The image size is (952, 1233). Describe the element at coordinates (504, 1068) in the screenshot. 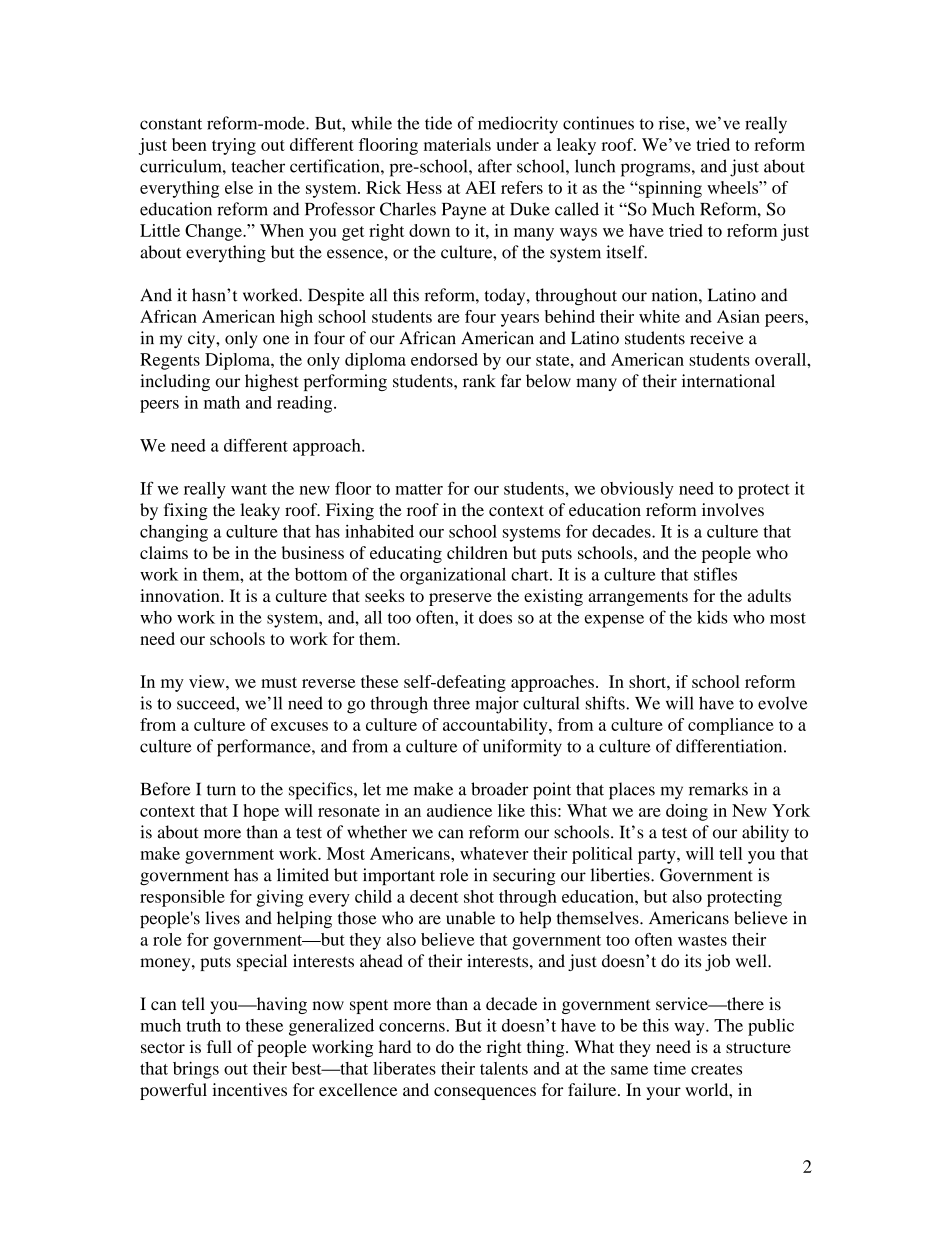

I see `talents` at that location.
